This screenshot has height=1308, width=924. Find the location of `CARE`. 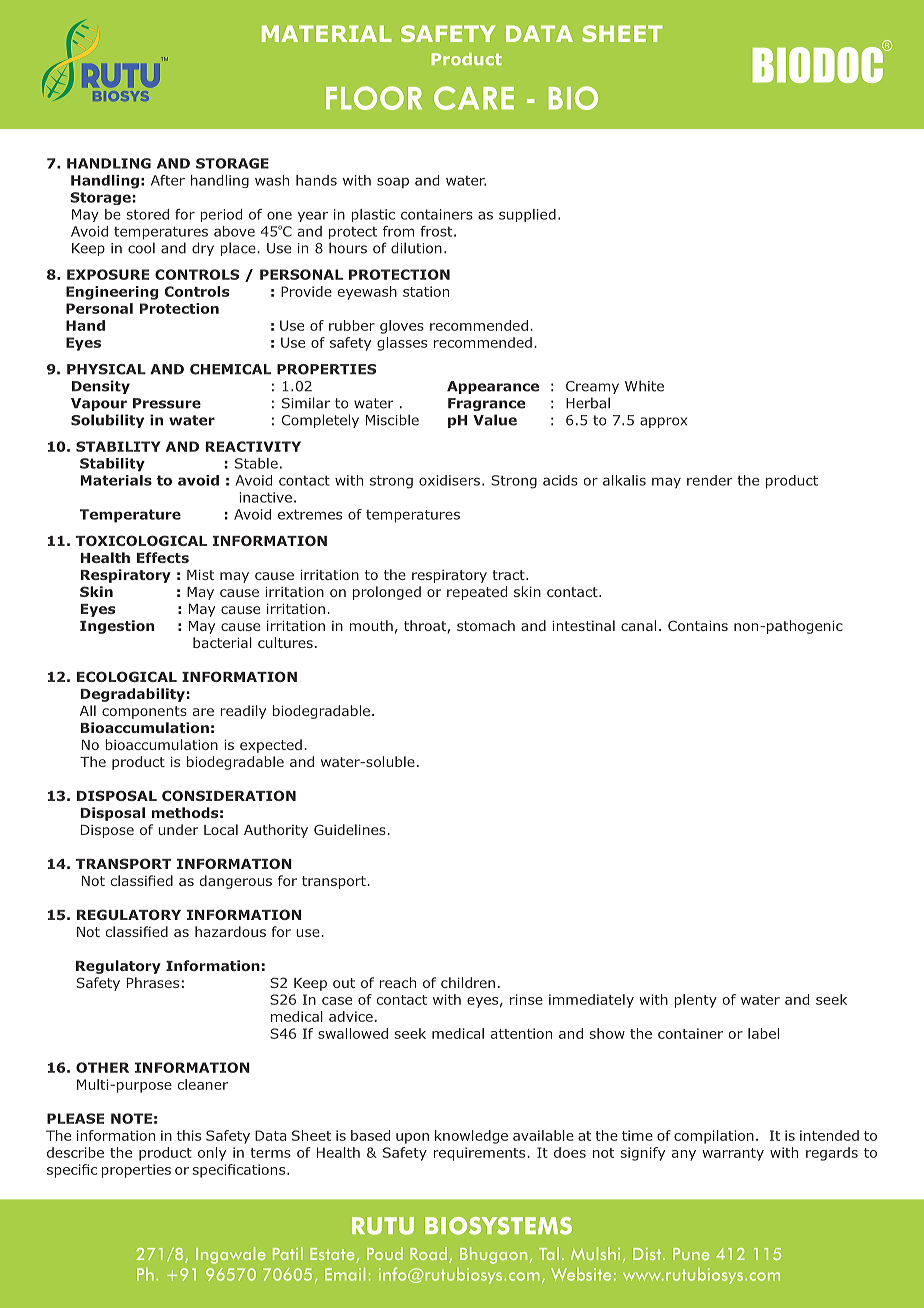

CARE is located at coordinates (474, 98).
